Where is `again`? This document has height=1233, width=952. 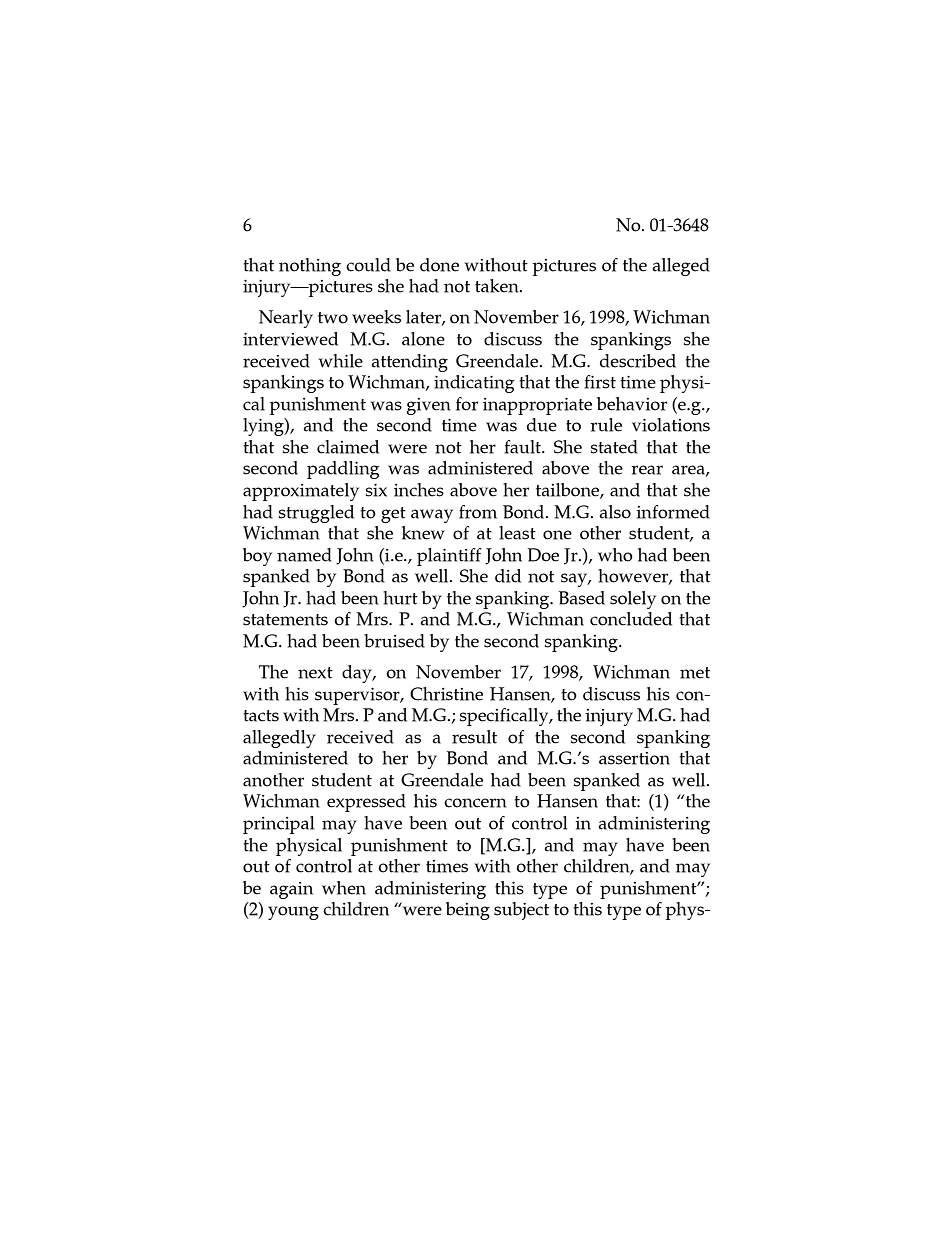
again is located at coordinates (291, 890).
